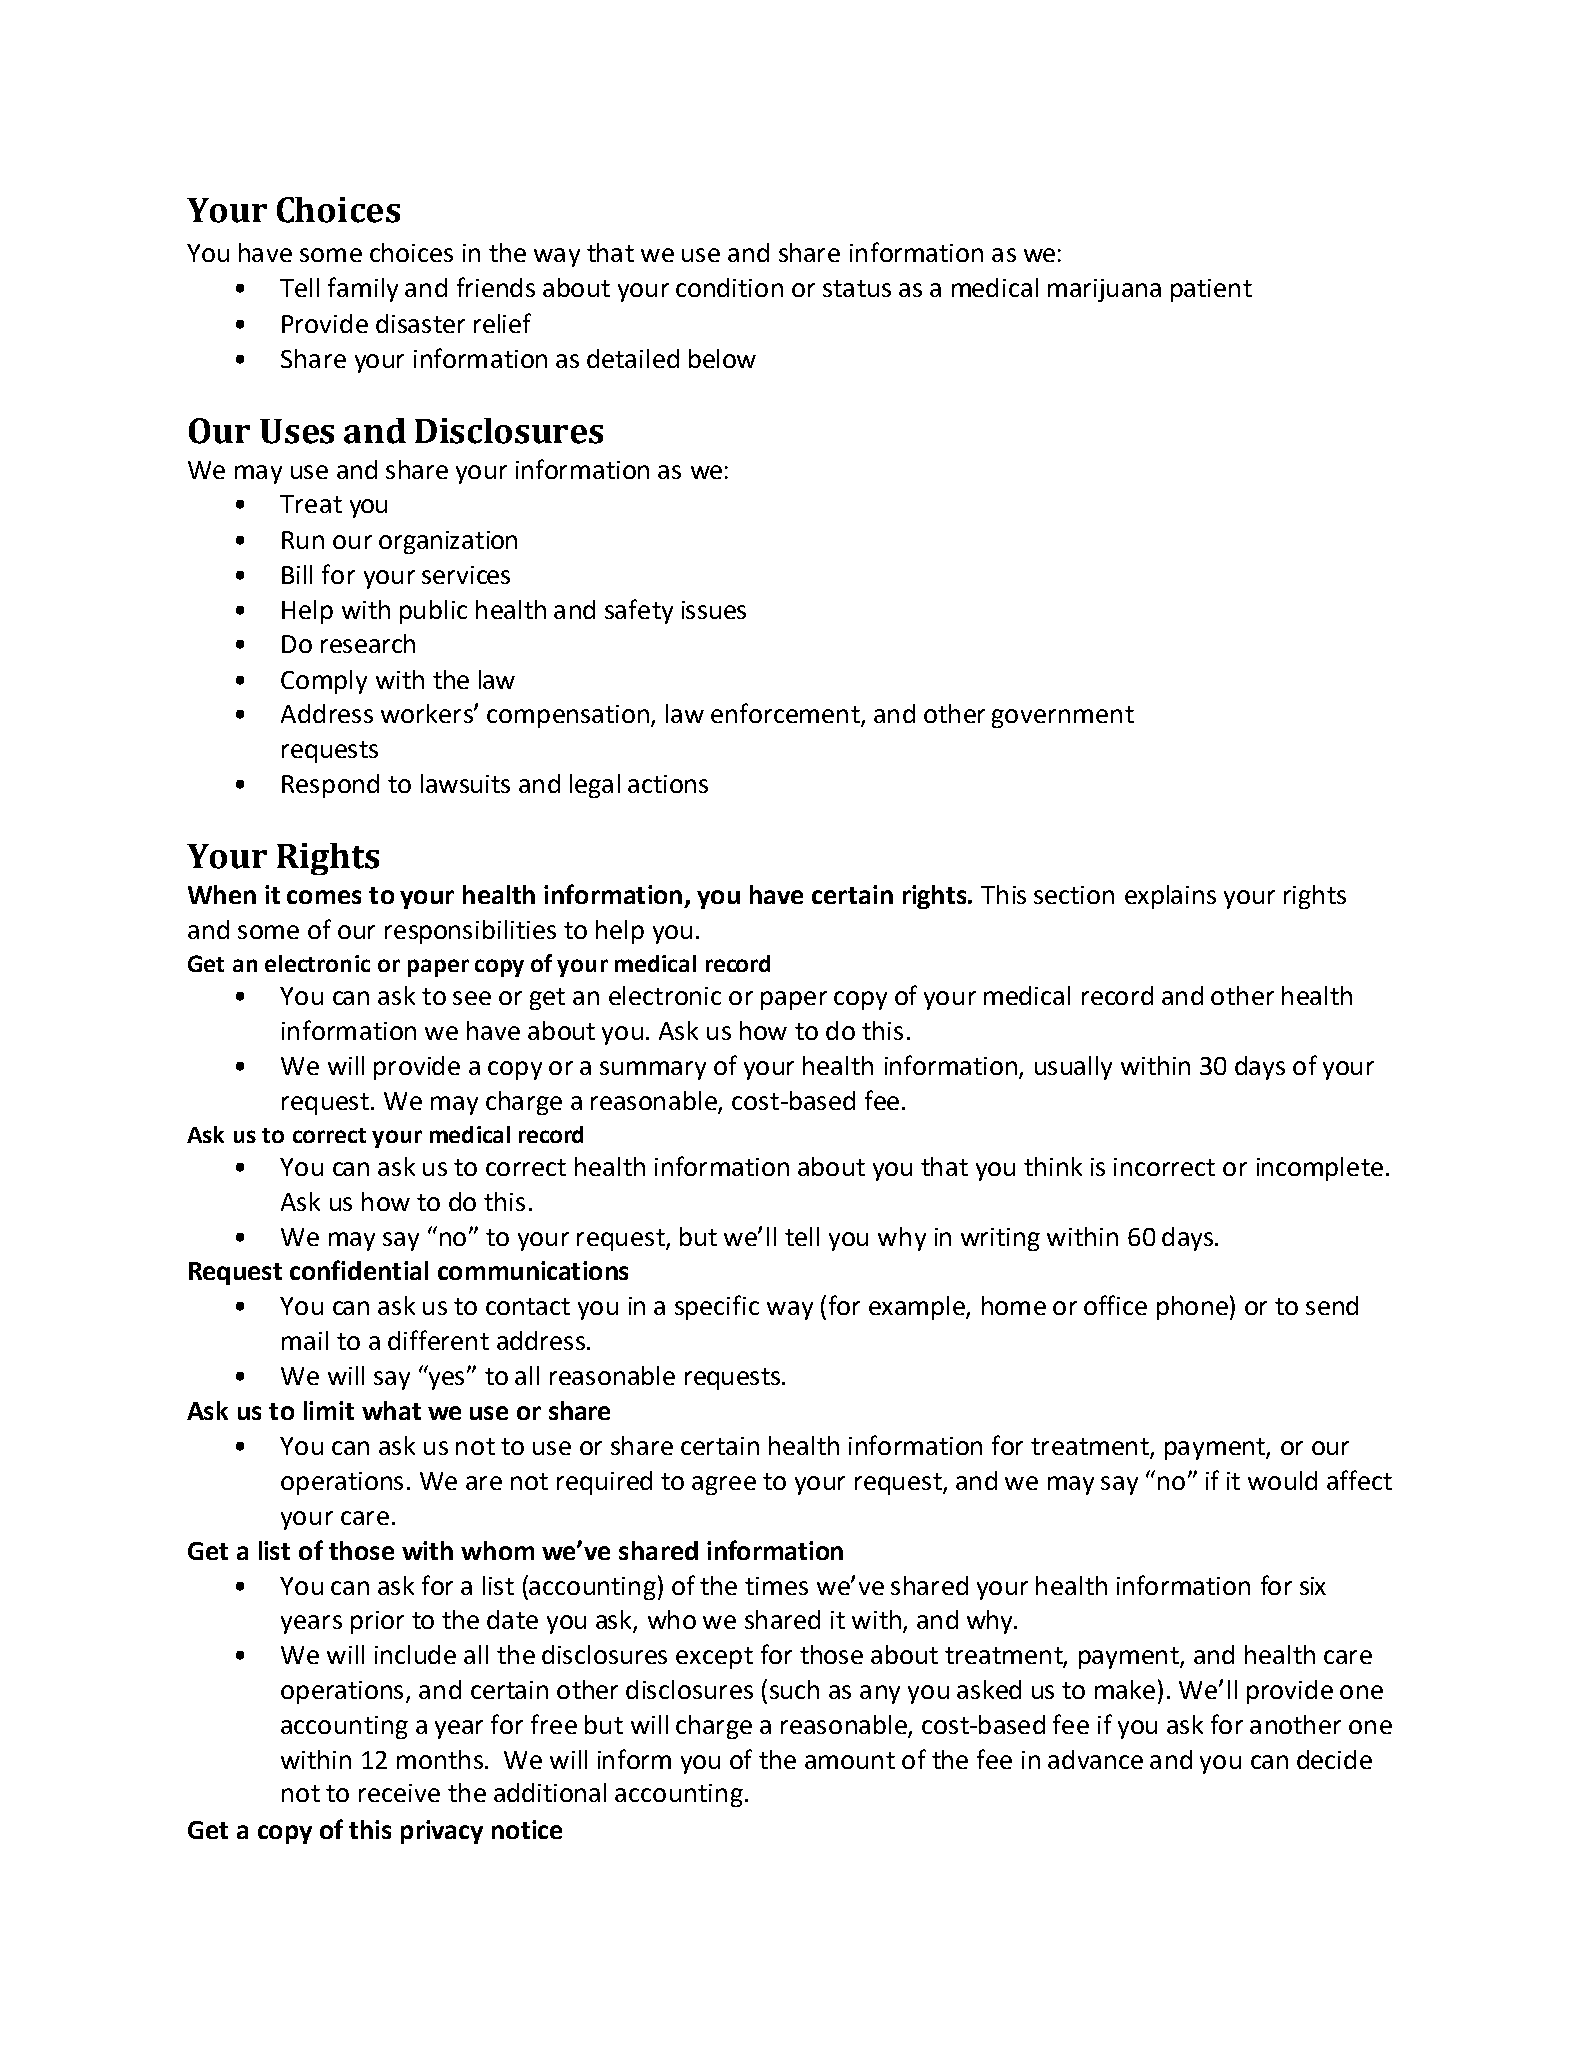 The width and height of the image is (1585, 2051). What do you see at coordinates (472, 998) in the image?
I see `see` at bounding box center [472, 998].
